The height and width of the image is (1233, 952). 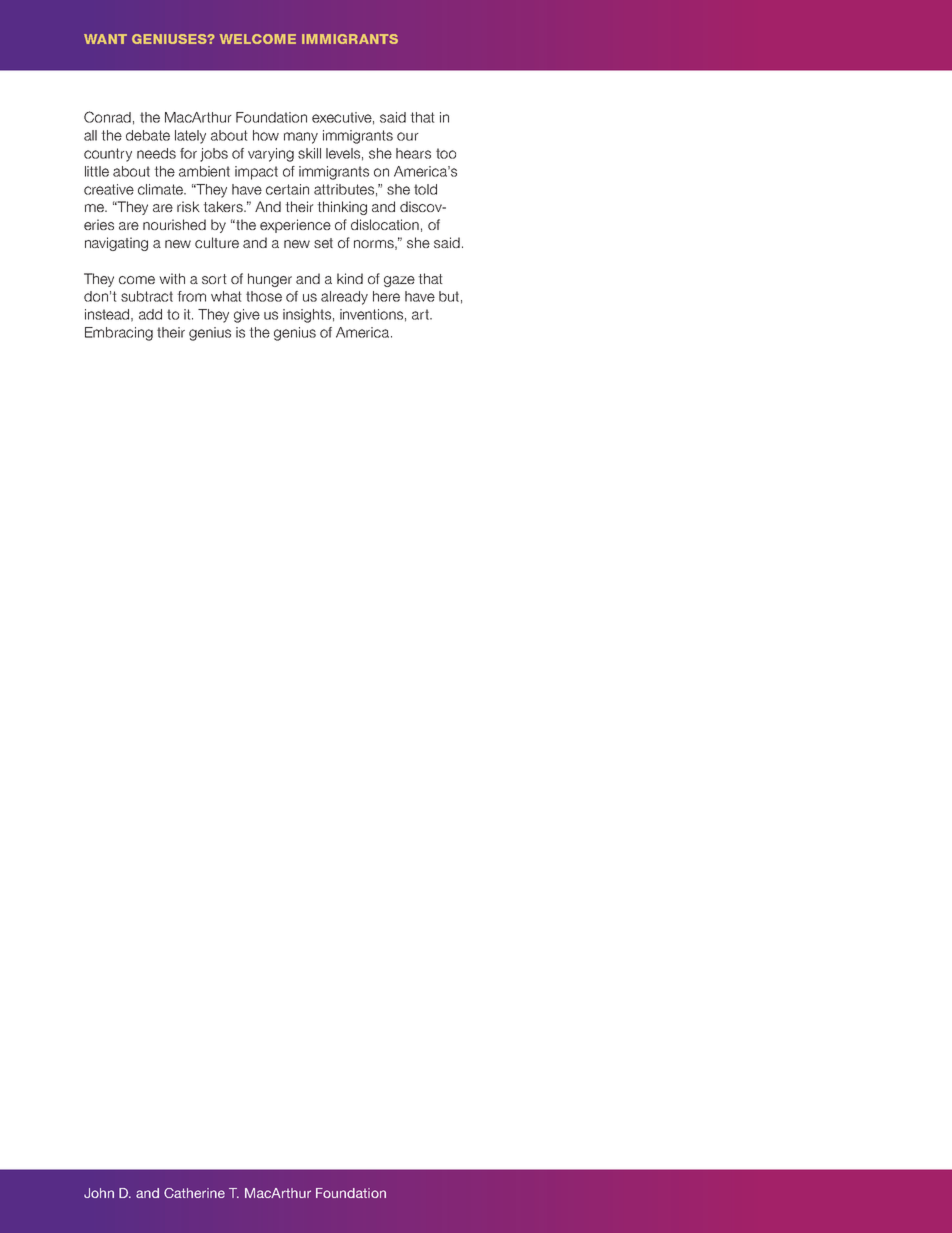 I want to click on WANT, so click(x=105, y=39).
